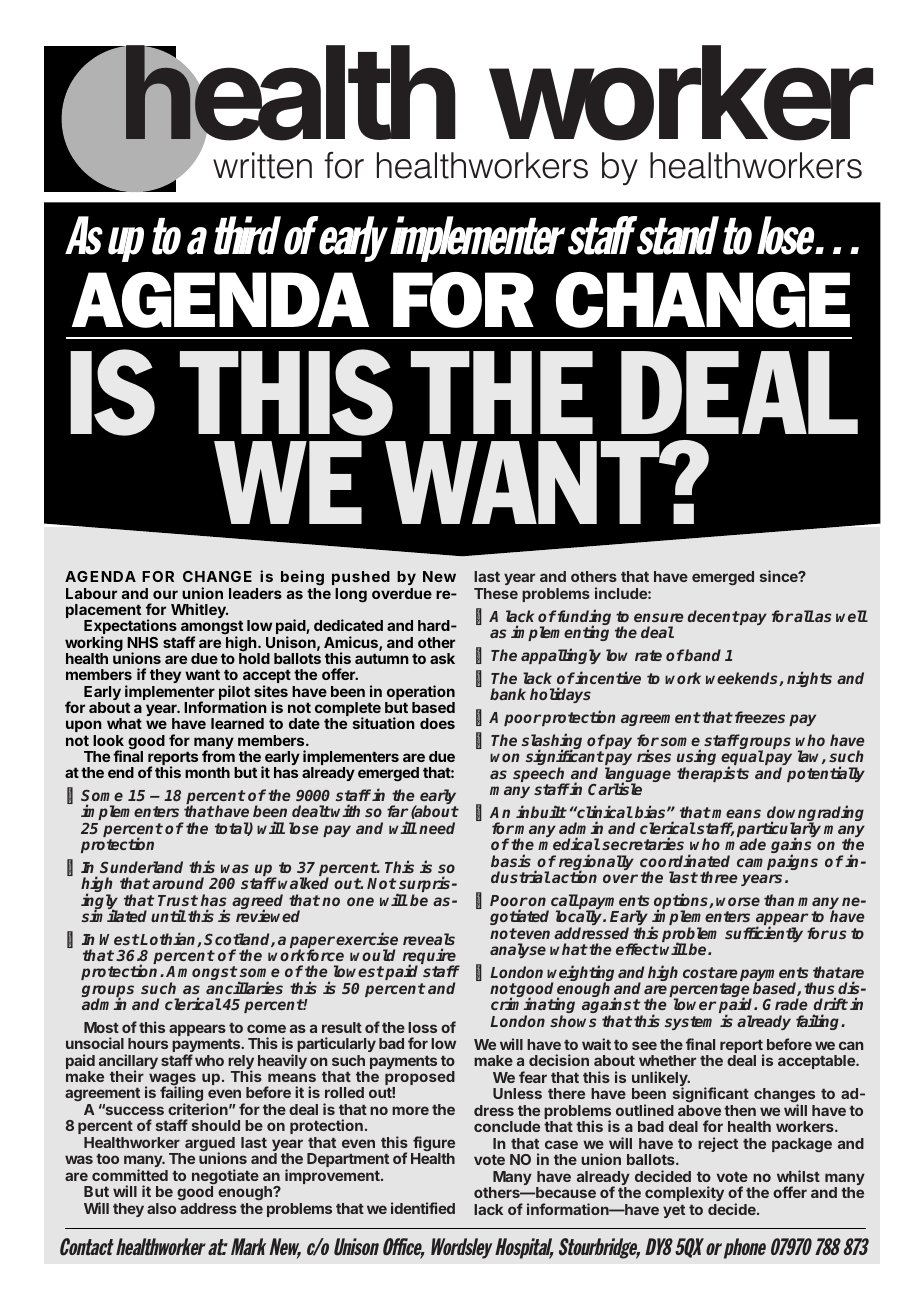  What do you see at coordinates (420, 694) in the document?
I see `operation` at bounding box center [420, 694].
